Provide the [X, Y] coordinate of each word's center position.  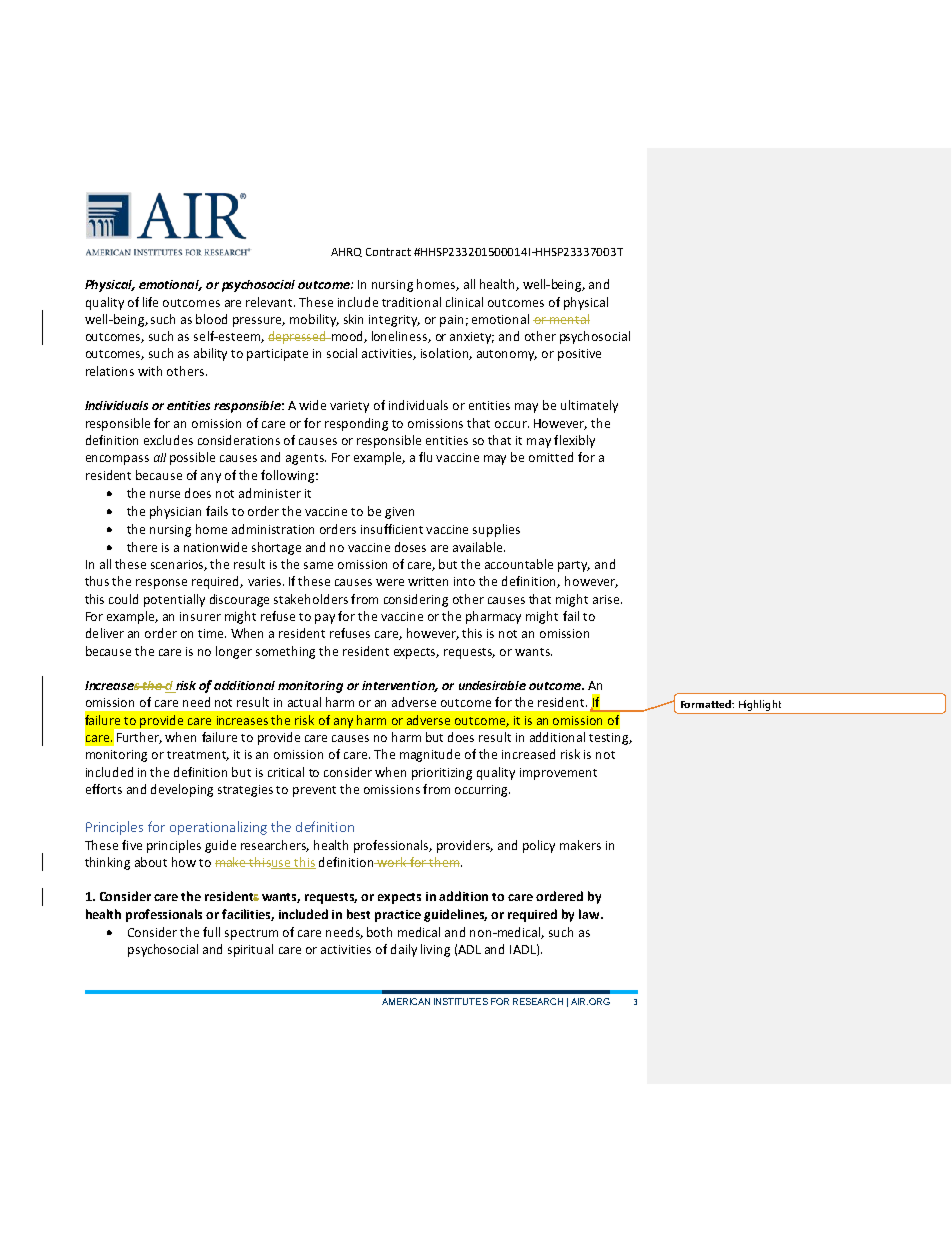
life [150, 302]
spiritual [250, 950]
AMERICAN [406, 1001]
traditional [411, 302]
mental [569, 319]
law [590, 914]
